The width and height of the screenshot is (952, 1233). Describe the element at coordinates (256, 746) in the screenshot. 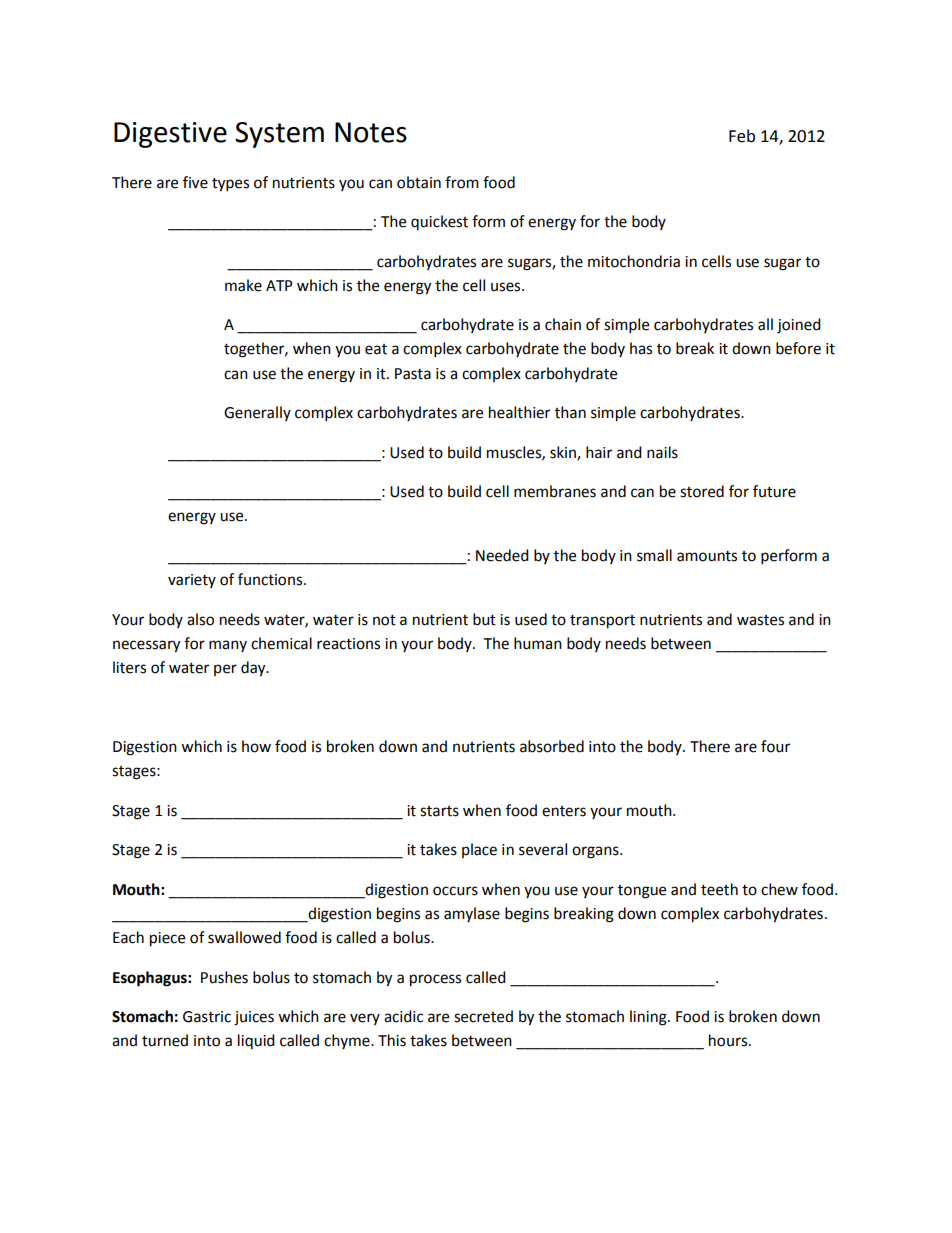

I see `how` at that location.
